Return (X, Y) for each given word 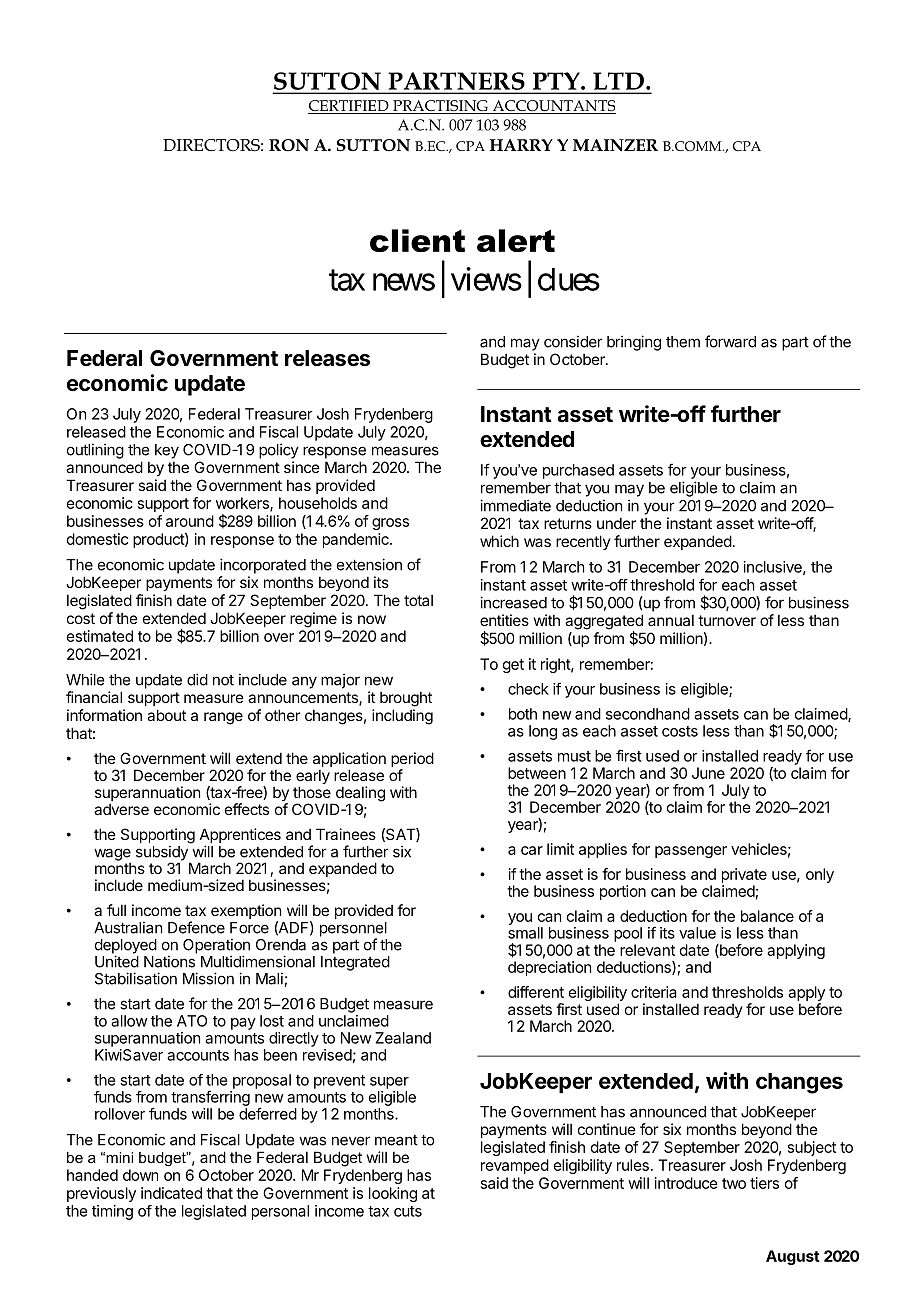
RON (289, 145)
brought (406, 699)
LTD (618, 81)
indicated (171, 1193)
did (197, 679)
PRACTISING (440, 107)
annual (671, 620)
